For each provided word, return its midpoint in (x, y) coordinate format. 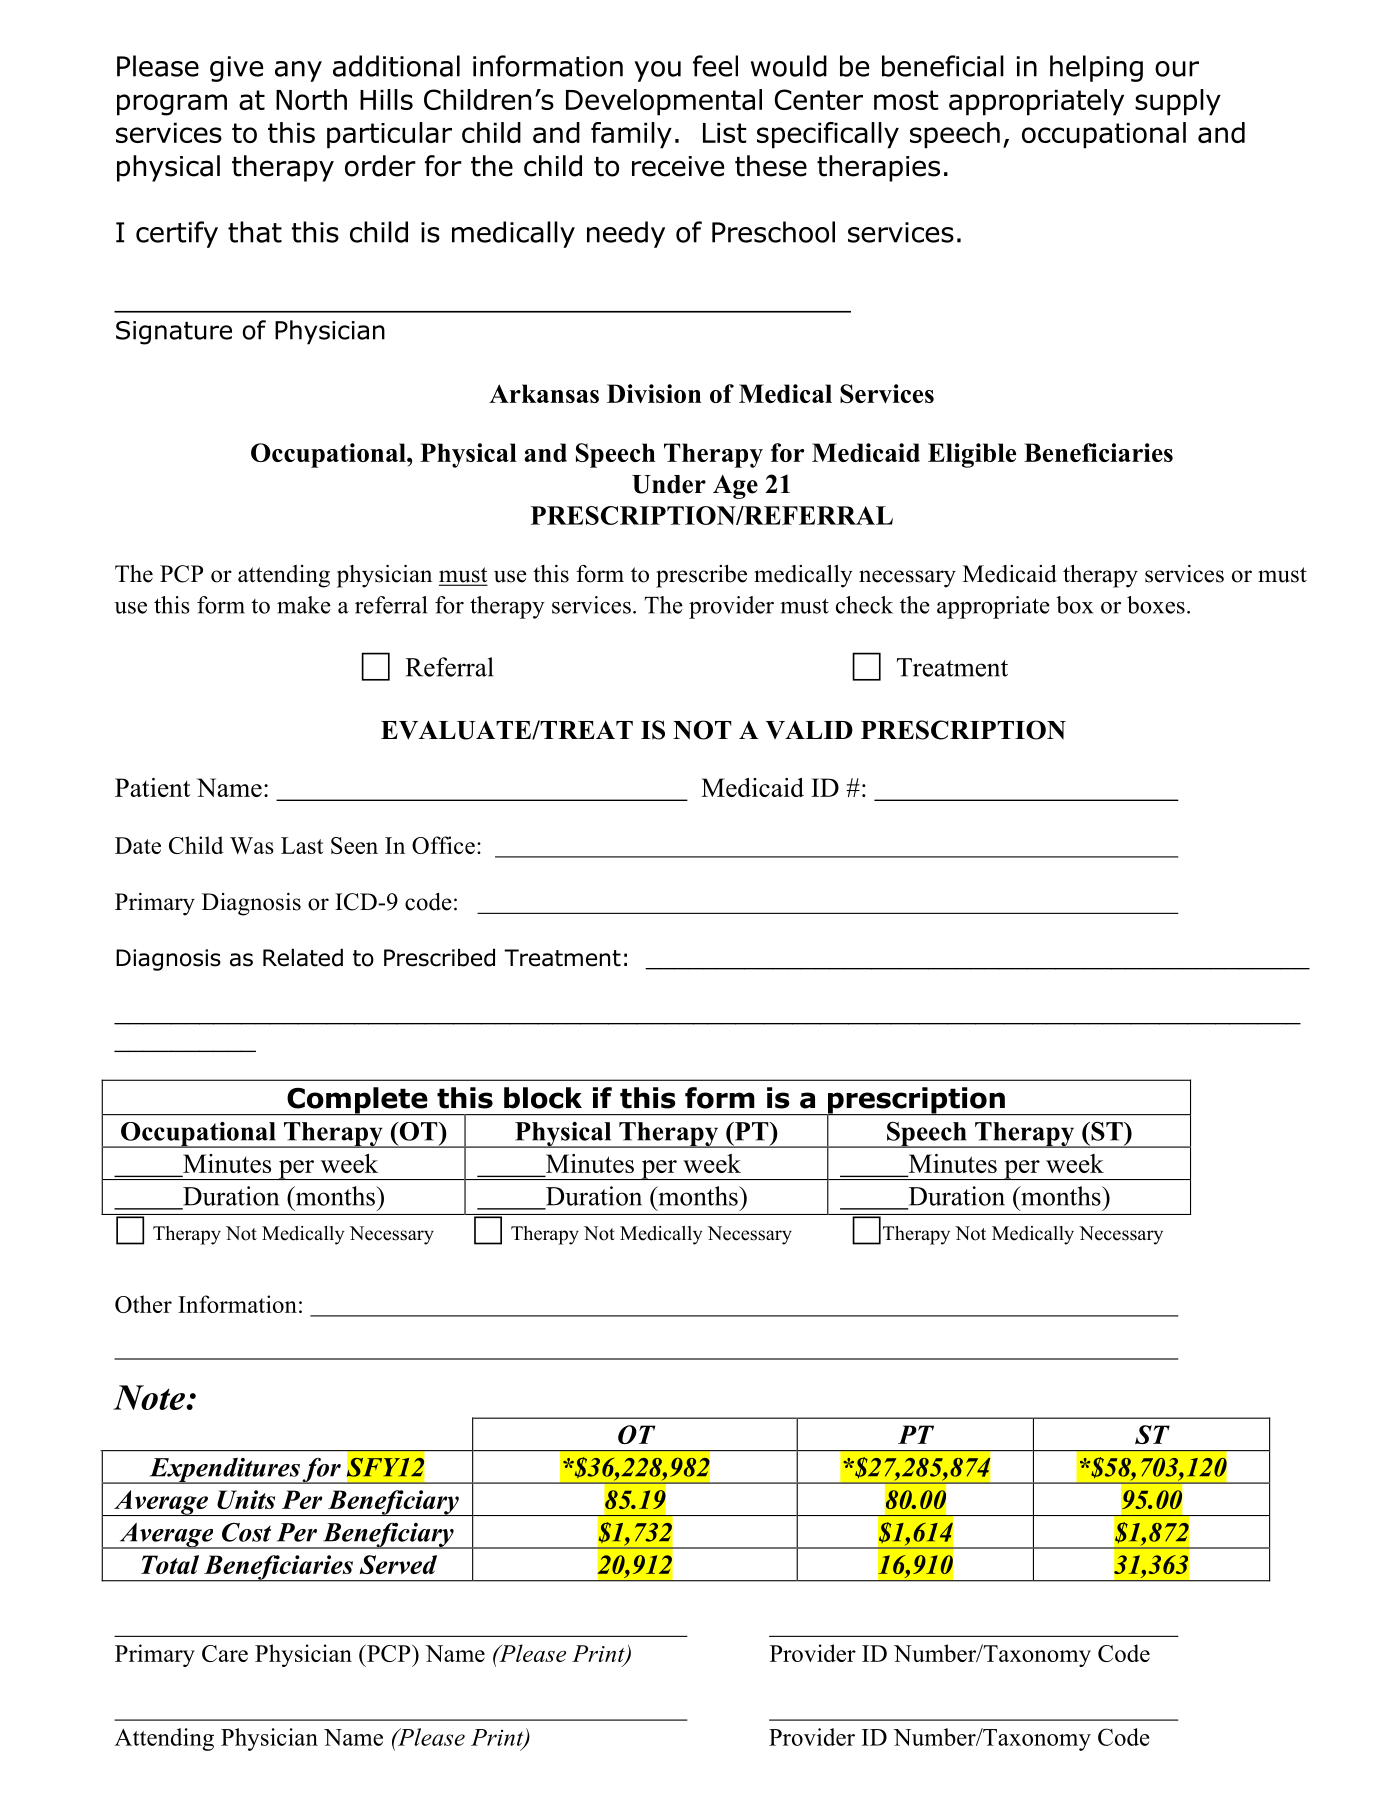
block (543, 1098)
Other (143, 1304)
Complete (357, 1101)
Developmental (664, 102)
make (304, 605)
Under (669, 484)
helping (1096, 68)
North (311, 99)
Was (252, 845)
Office (443, 845)
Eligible (972, 455)
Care (225, 1653)
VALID (809, 730)
